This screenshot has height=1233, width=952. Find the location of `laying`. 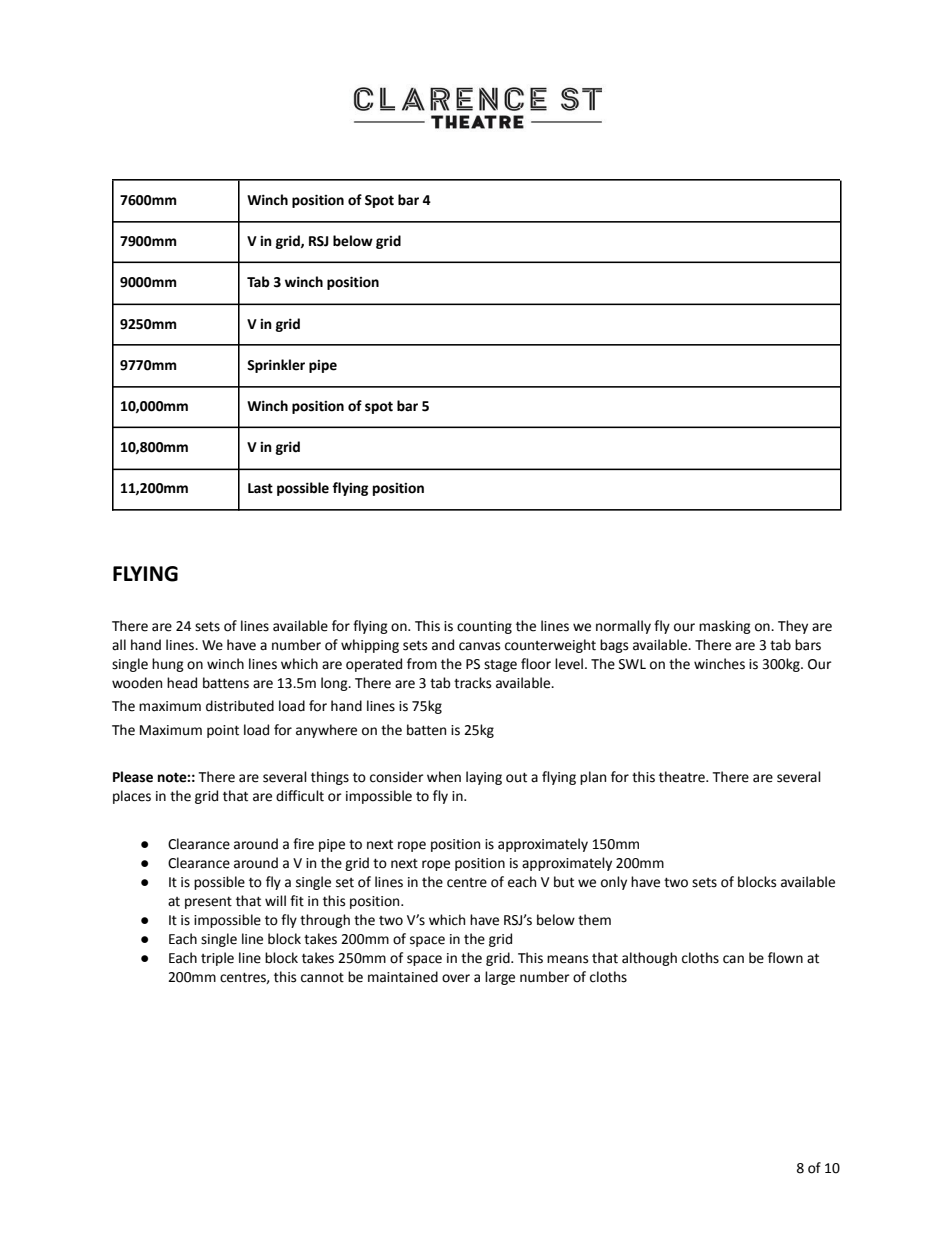

laying is located at coordinates (484, 778).
